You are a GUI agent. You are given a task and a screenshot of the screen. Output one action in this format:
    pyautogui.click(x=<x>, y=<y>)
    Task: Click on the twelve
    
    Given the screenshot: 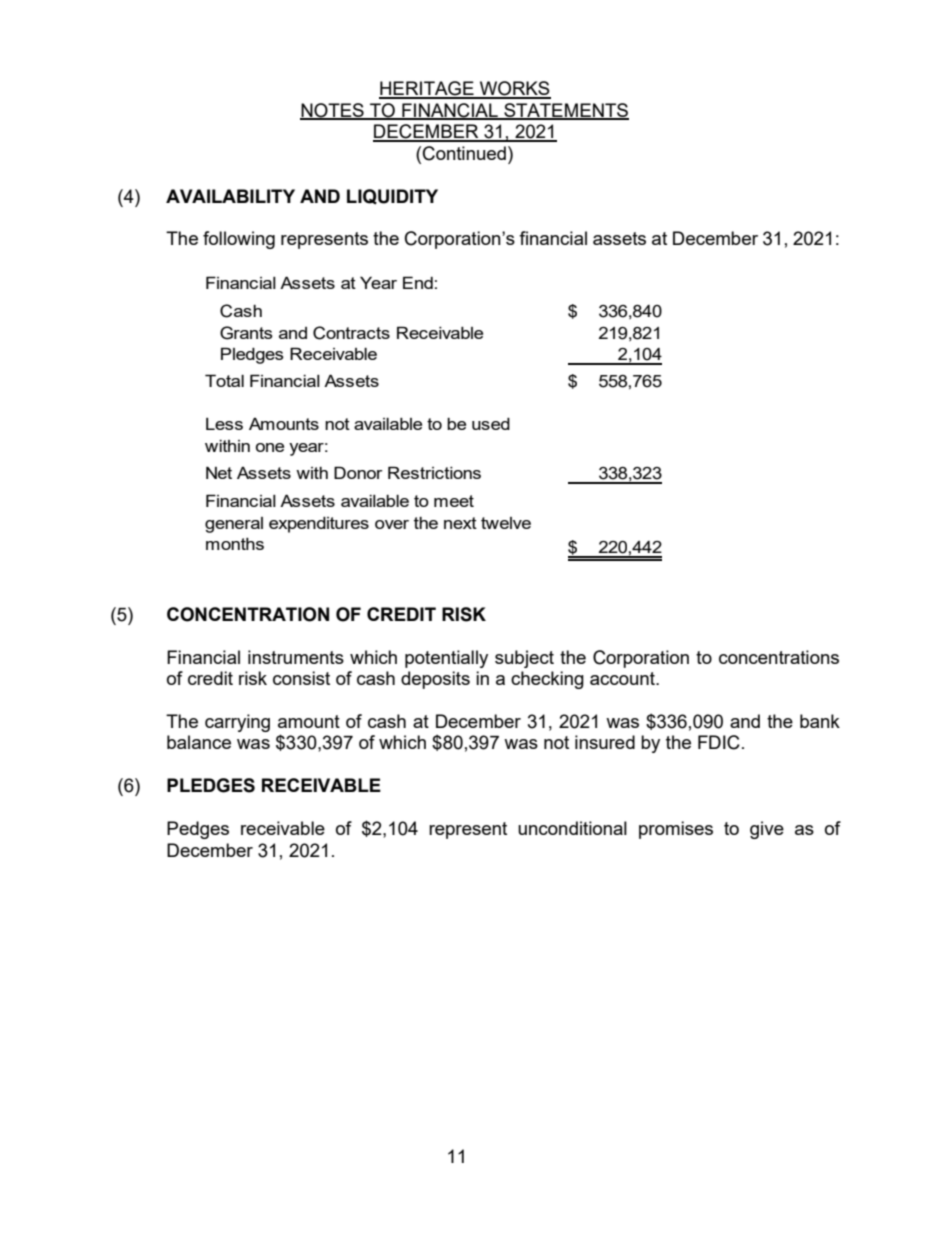 What is the action you would take?
    pyautogui.click(x=506, y=523)
